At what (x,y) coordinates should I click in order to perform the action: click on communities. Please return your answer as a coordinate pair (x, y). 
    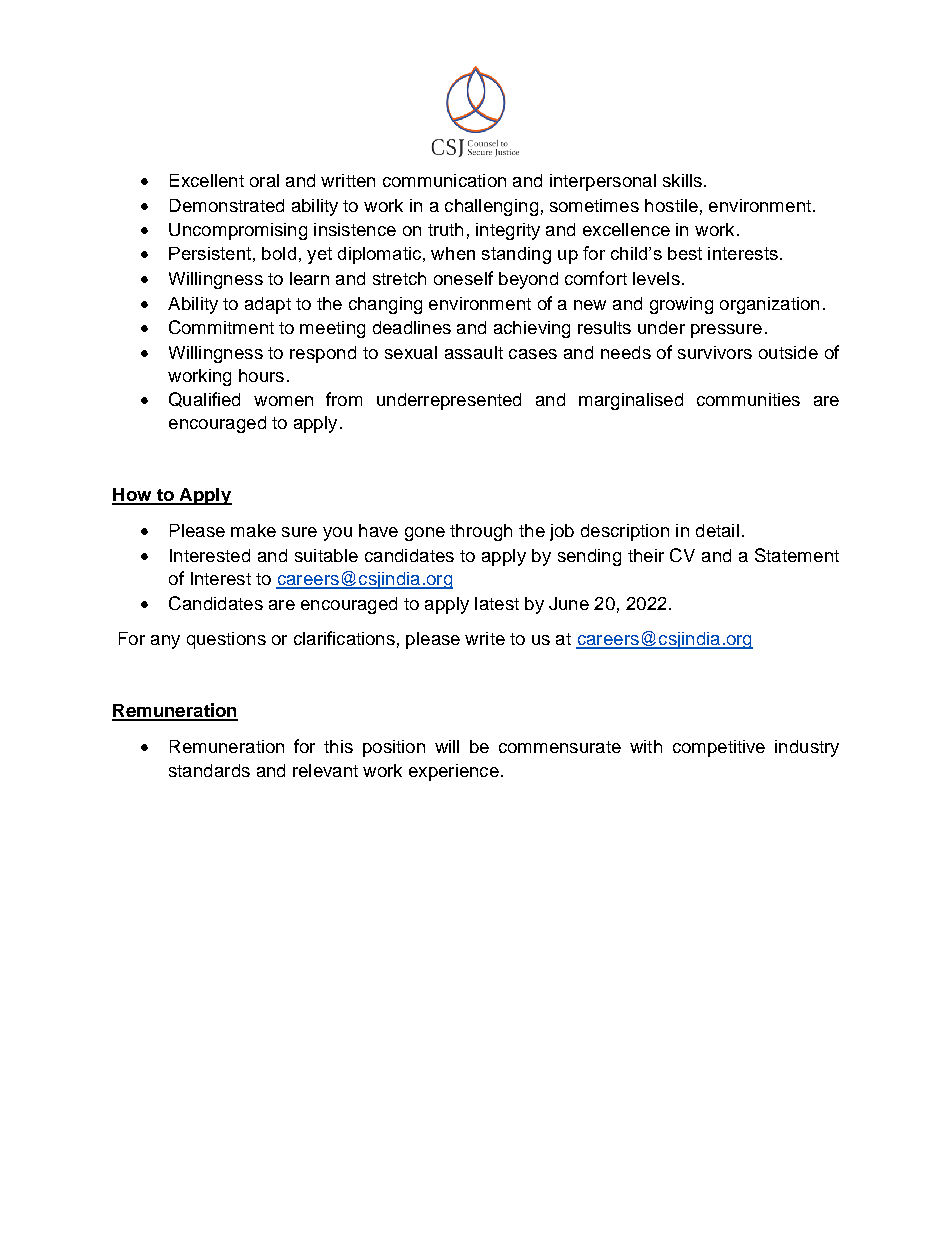
    Looking at the image, I should click on (748, 399).
